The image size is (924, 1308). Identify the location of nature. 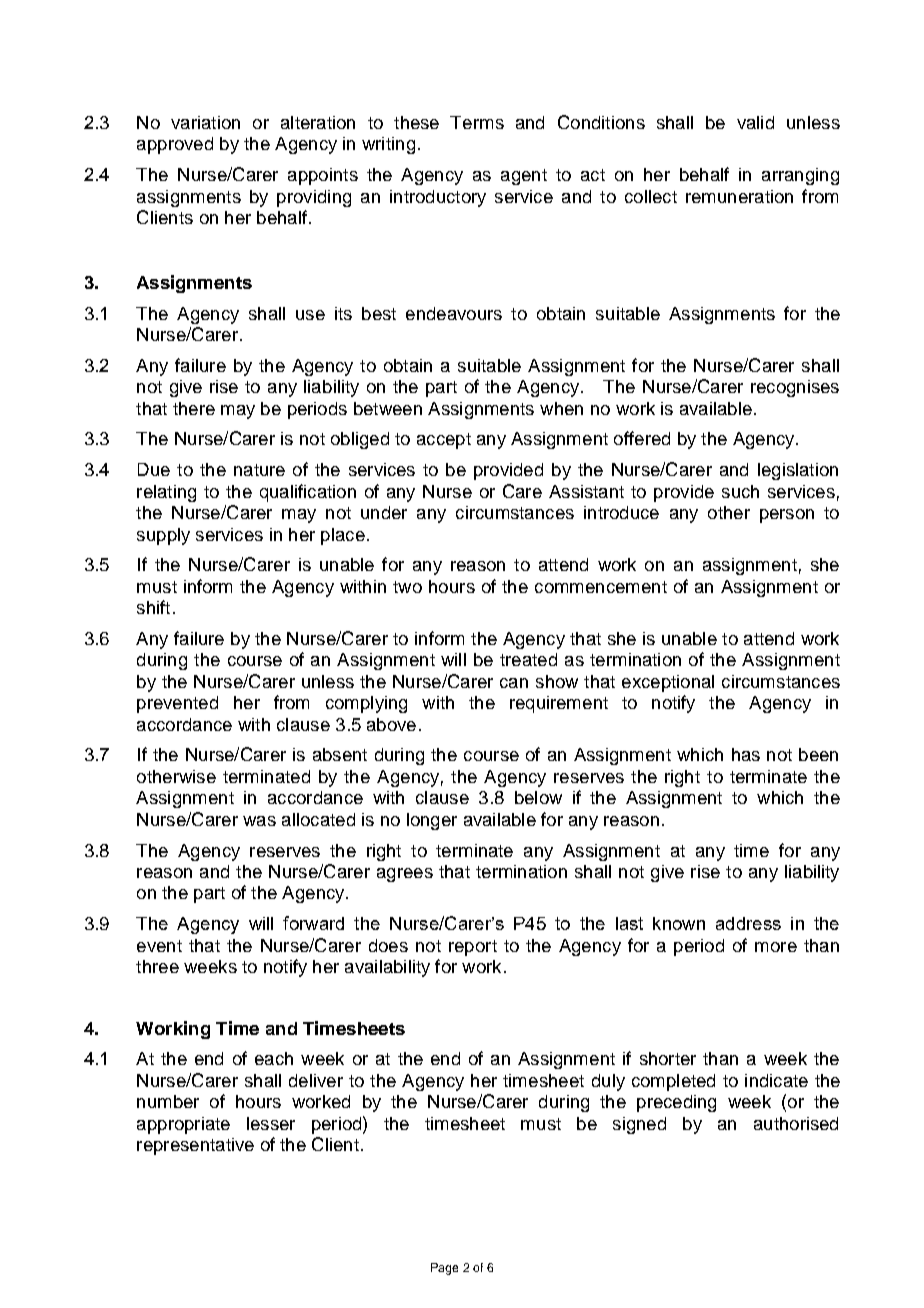
(259, 470).
